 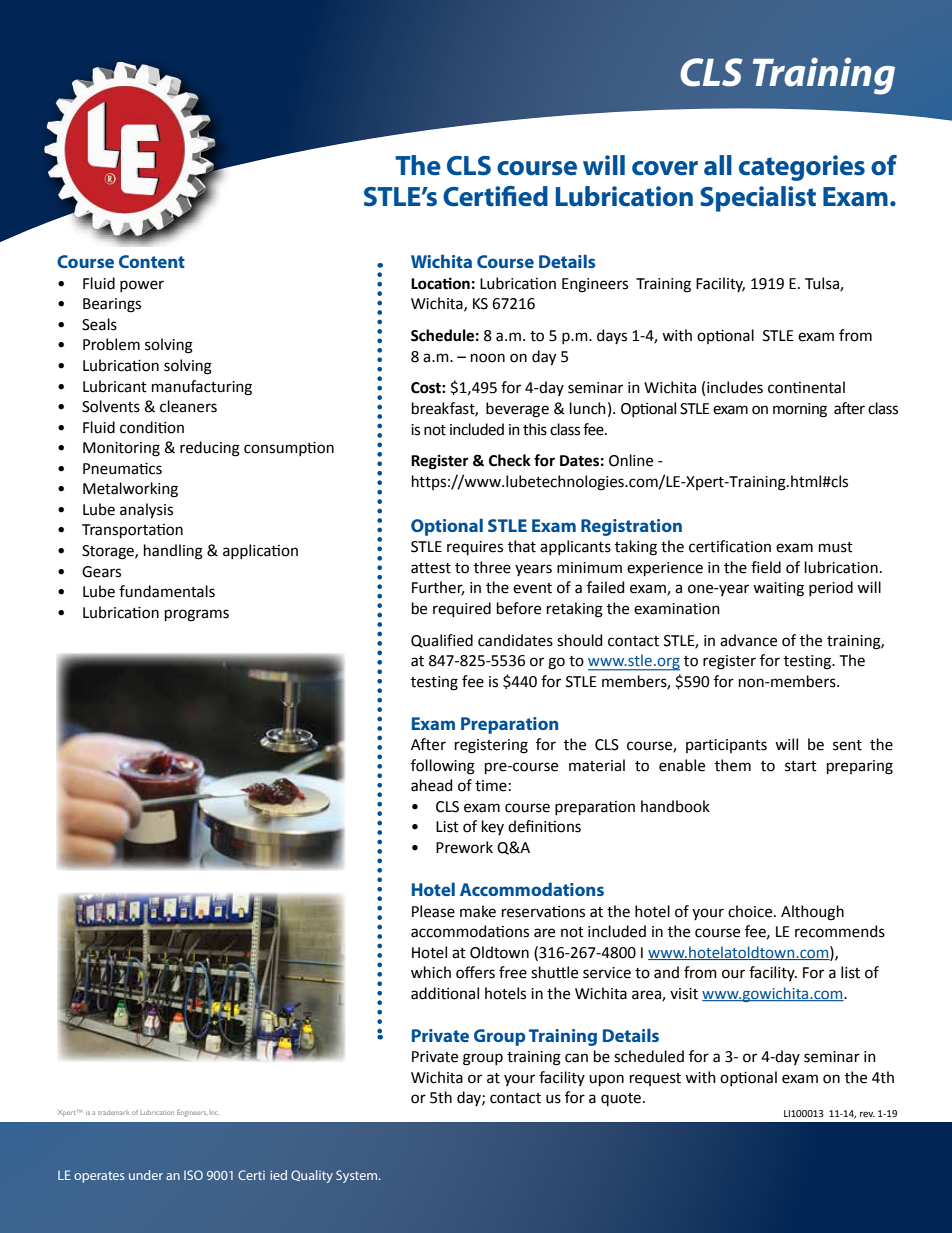 What do you see at coordinates (510, 460) in the image?
I see `Check` at bounding box center [510, 460].
